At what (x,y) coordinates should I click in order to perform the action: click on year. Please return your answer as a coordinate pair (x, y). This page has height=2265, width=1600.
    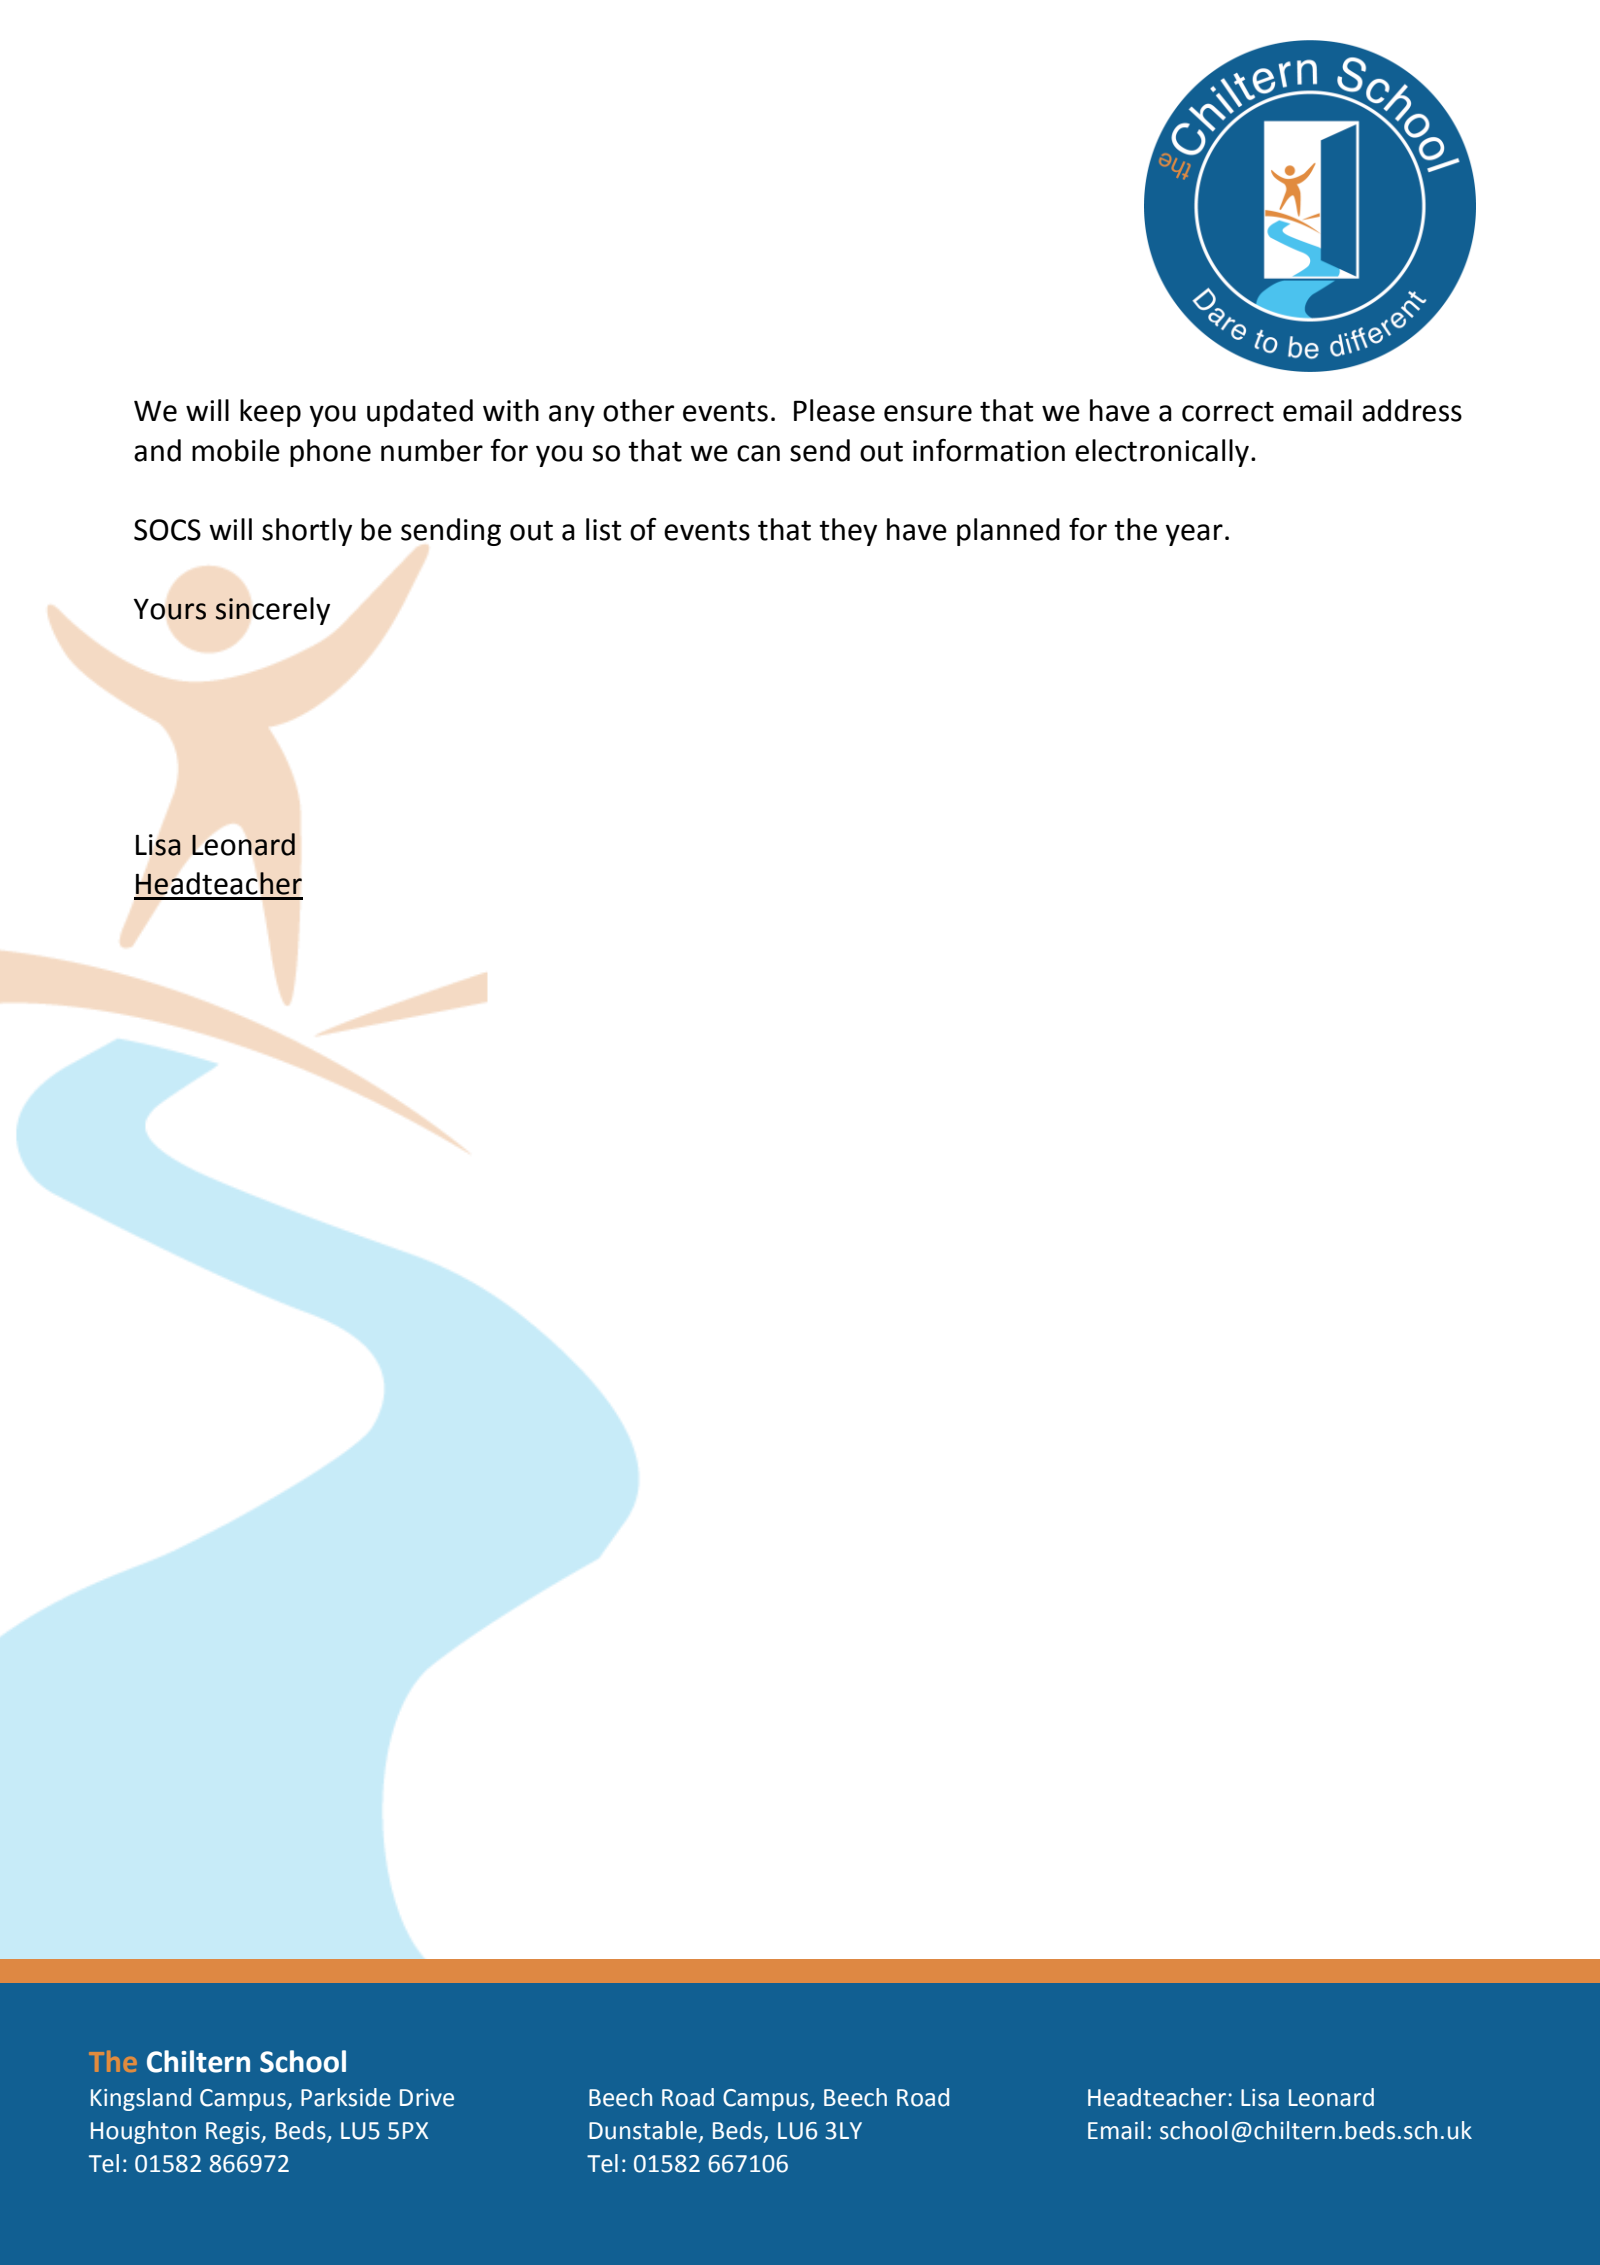
    Looking at the image, I should click on (1194, 535).
